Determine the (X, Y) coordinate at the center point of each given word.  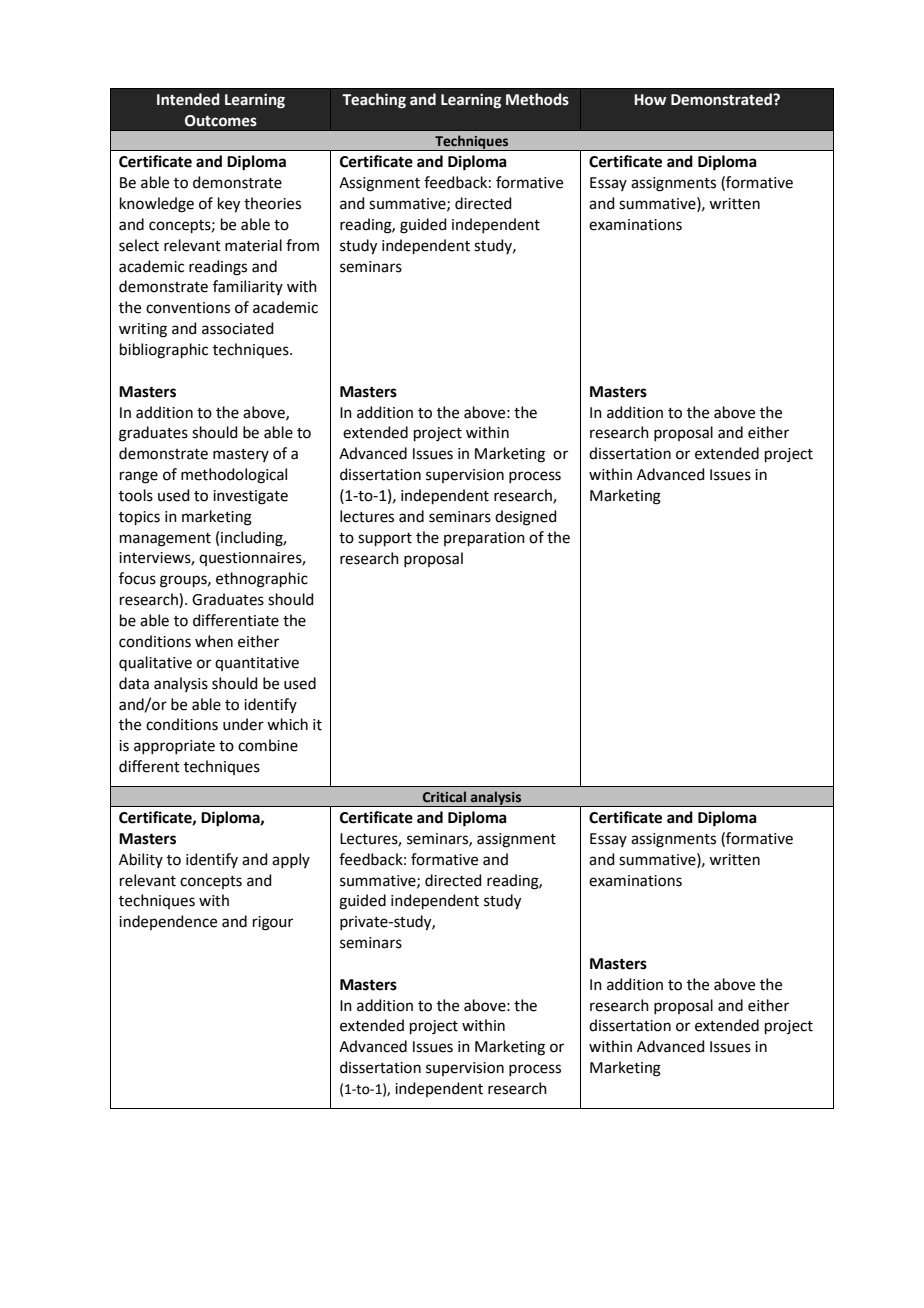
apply (291, 860)
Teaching (374, 101)
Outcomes (221, 121)
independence (168, 922)
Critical (444, 796)
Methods (537, 99)
